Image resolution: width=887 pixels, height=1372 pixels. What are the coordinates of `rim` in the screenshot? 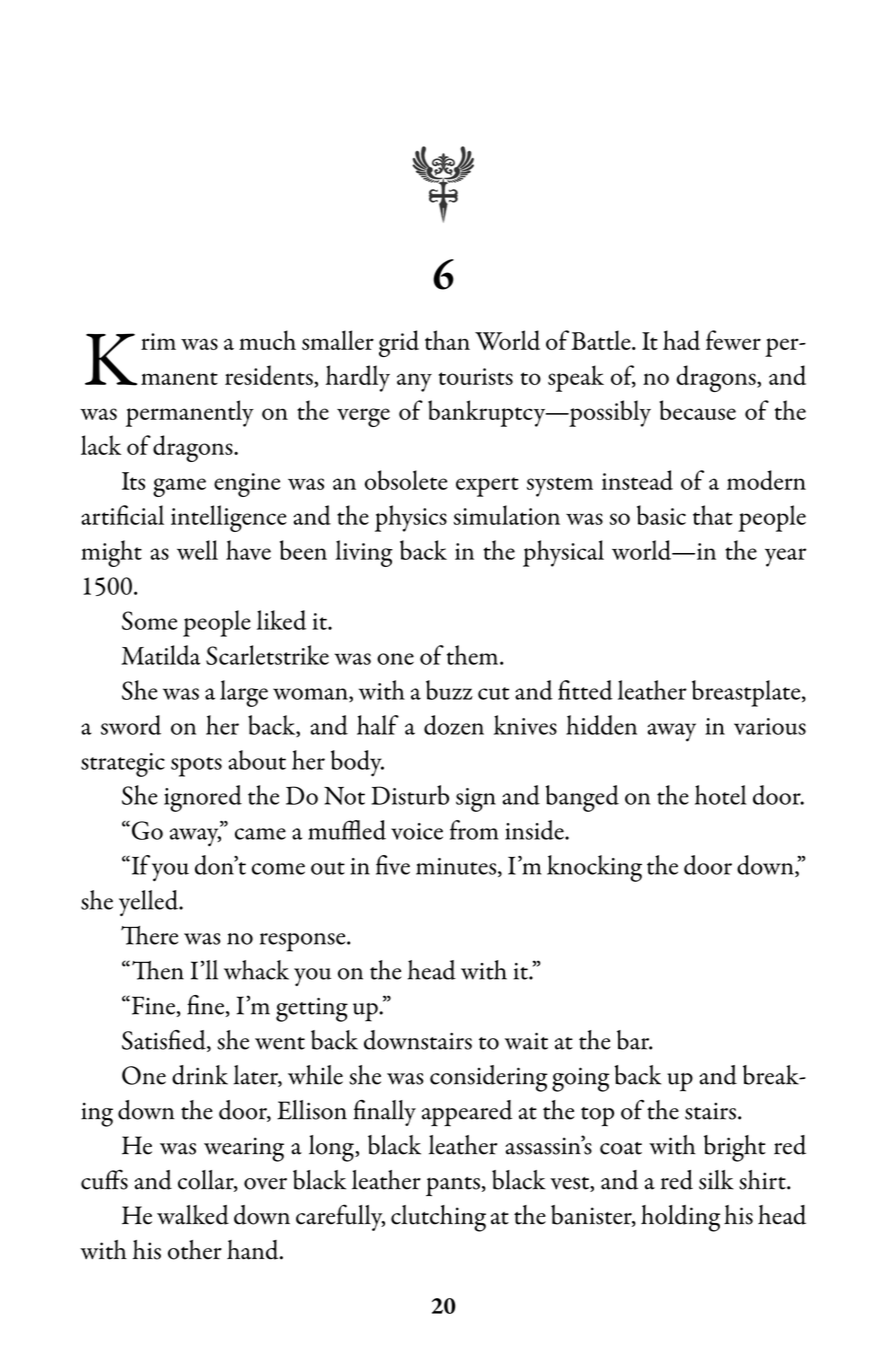 It's located at (158, 341).
